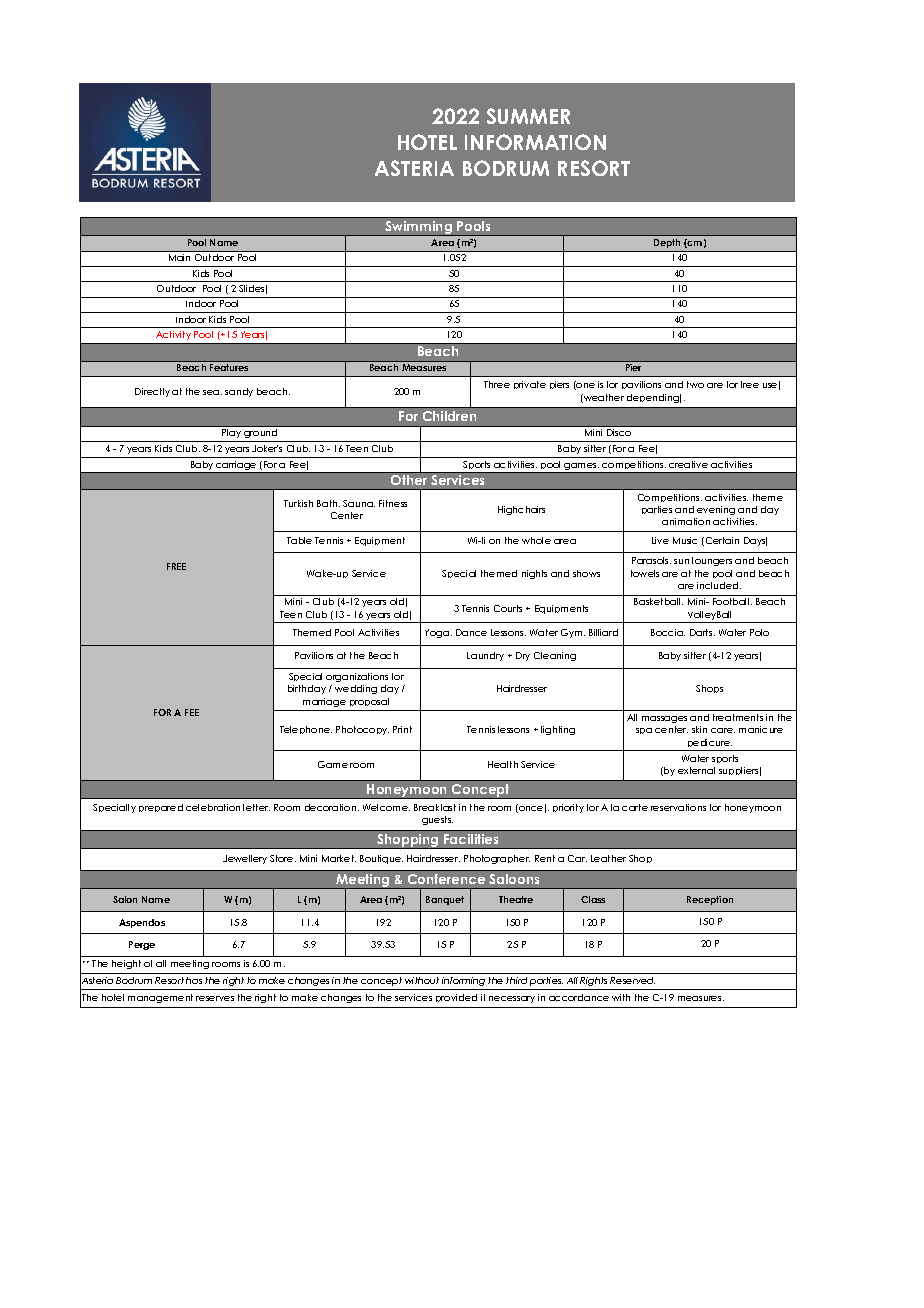 Image resolution: width=924 pixels, height=1308 pixels. Describe the element at coordinates (438, 633) in the screenshot. I see `Yoga` at that location.
